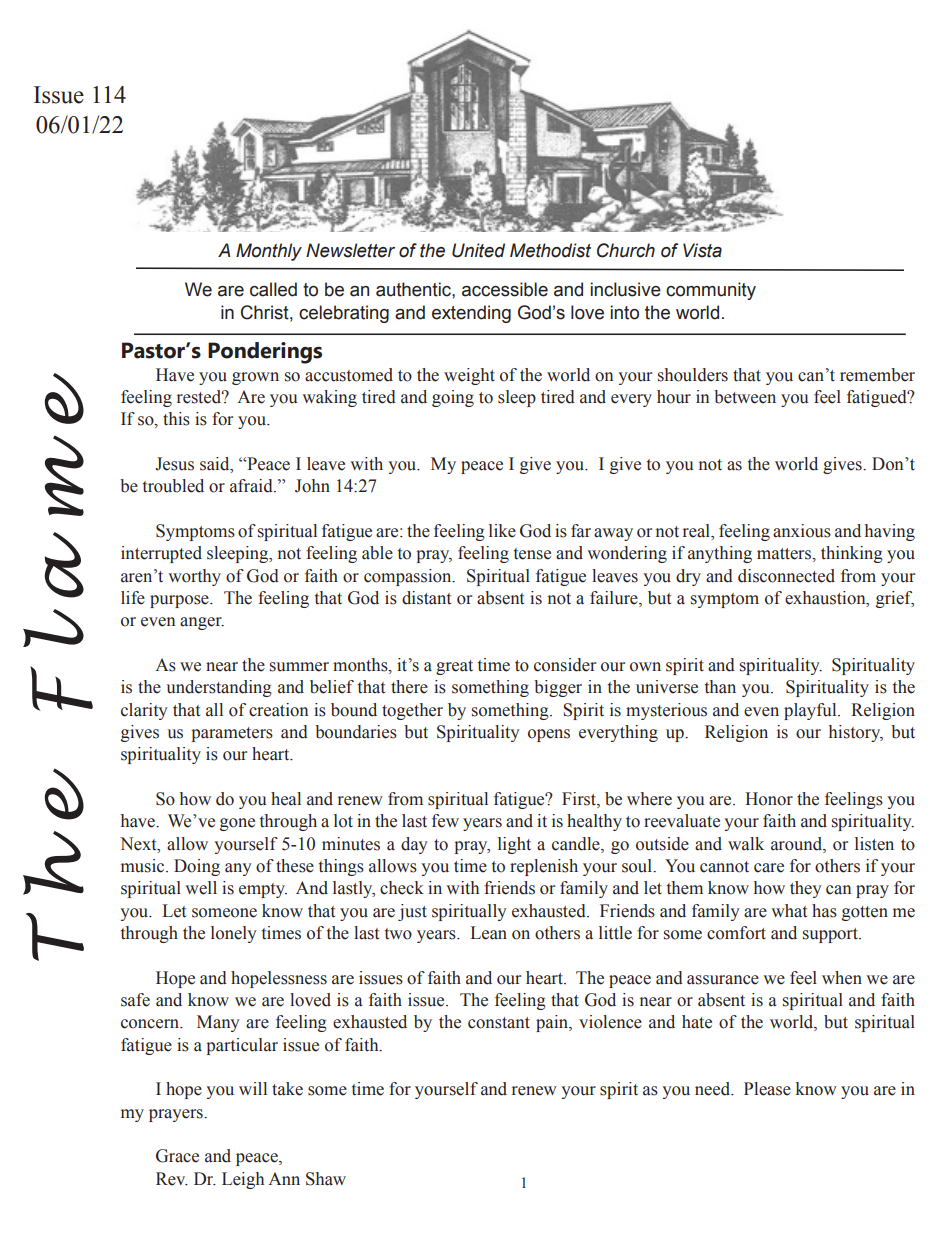 The height and width of the screenshot is (1233, 952). Describe the element at coordinates (514, 845) in the screenshot. I see `light` at that location.
